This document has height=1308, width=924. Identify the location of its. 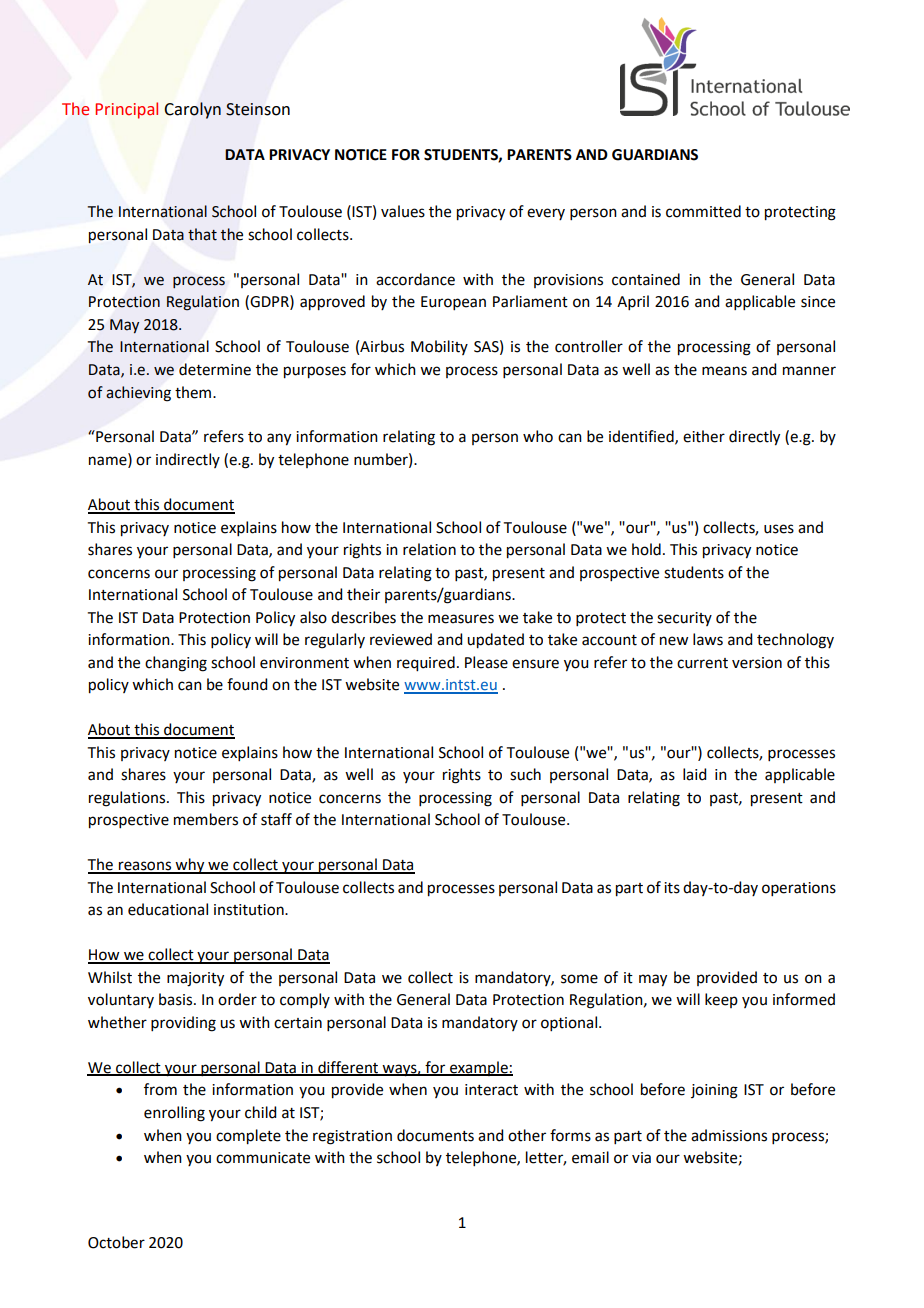
(672, 888).
